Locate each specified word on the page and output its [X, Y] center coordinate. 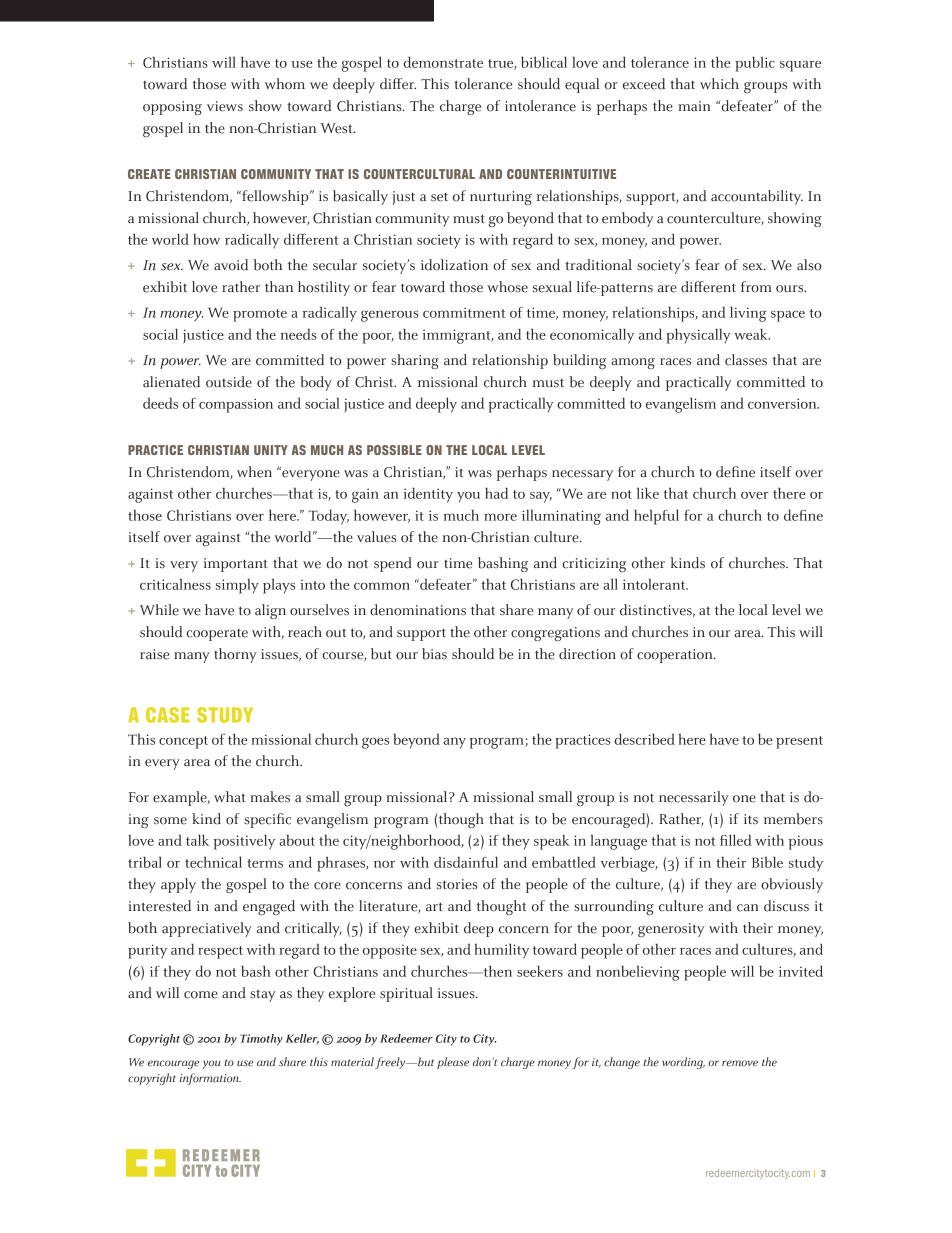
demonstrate [443, 62]
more [500, 517]
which [719, 84]
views [225, 106]
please [453, 1063]
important [236, 565]
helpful [656, 517]
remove [740, 1063]
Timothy [261, 1040]
